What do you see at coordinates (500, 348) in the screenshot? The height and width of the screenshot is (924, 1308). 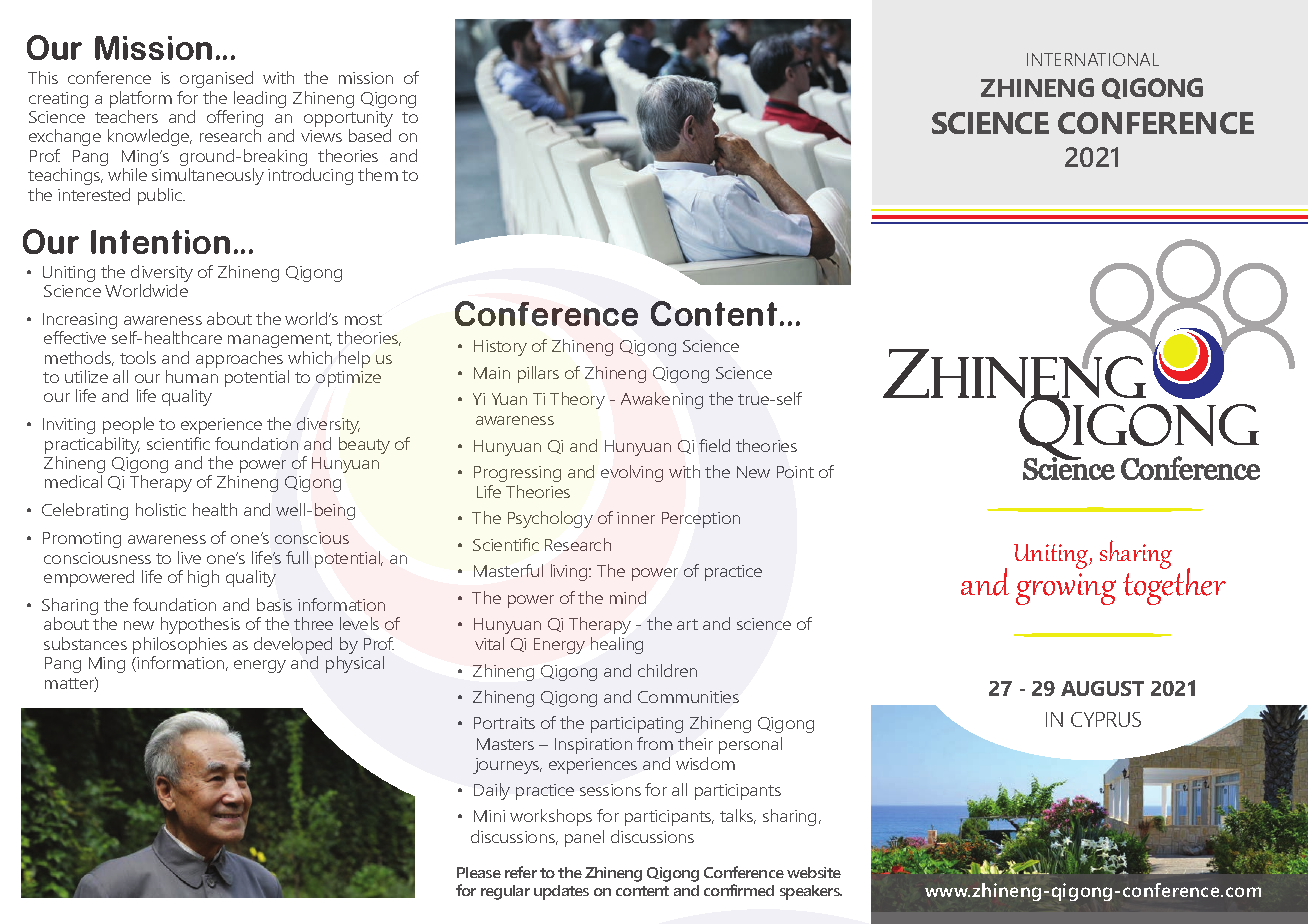 I see `History` at bounding box center [500, 348].
